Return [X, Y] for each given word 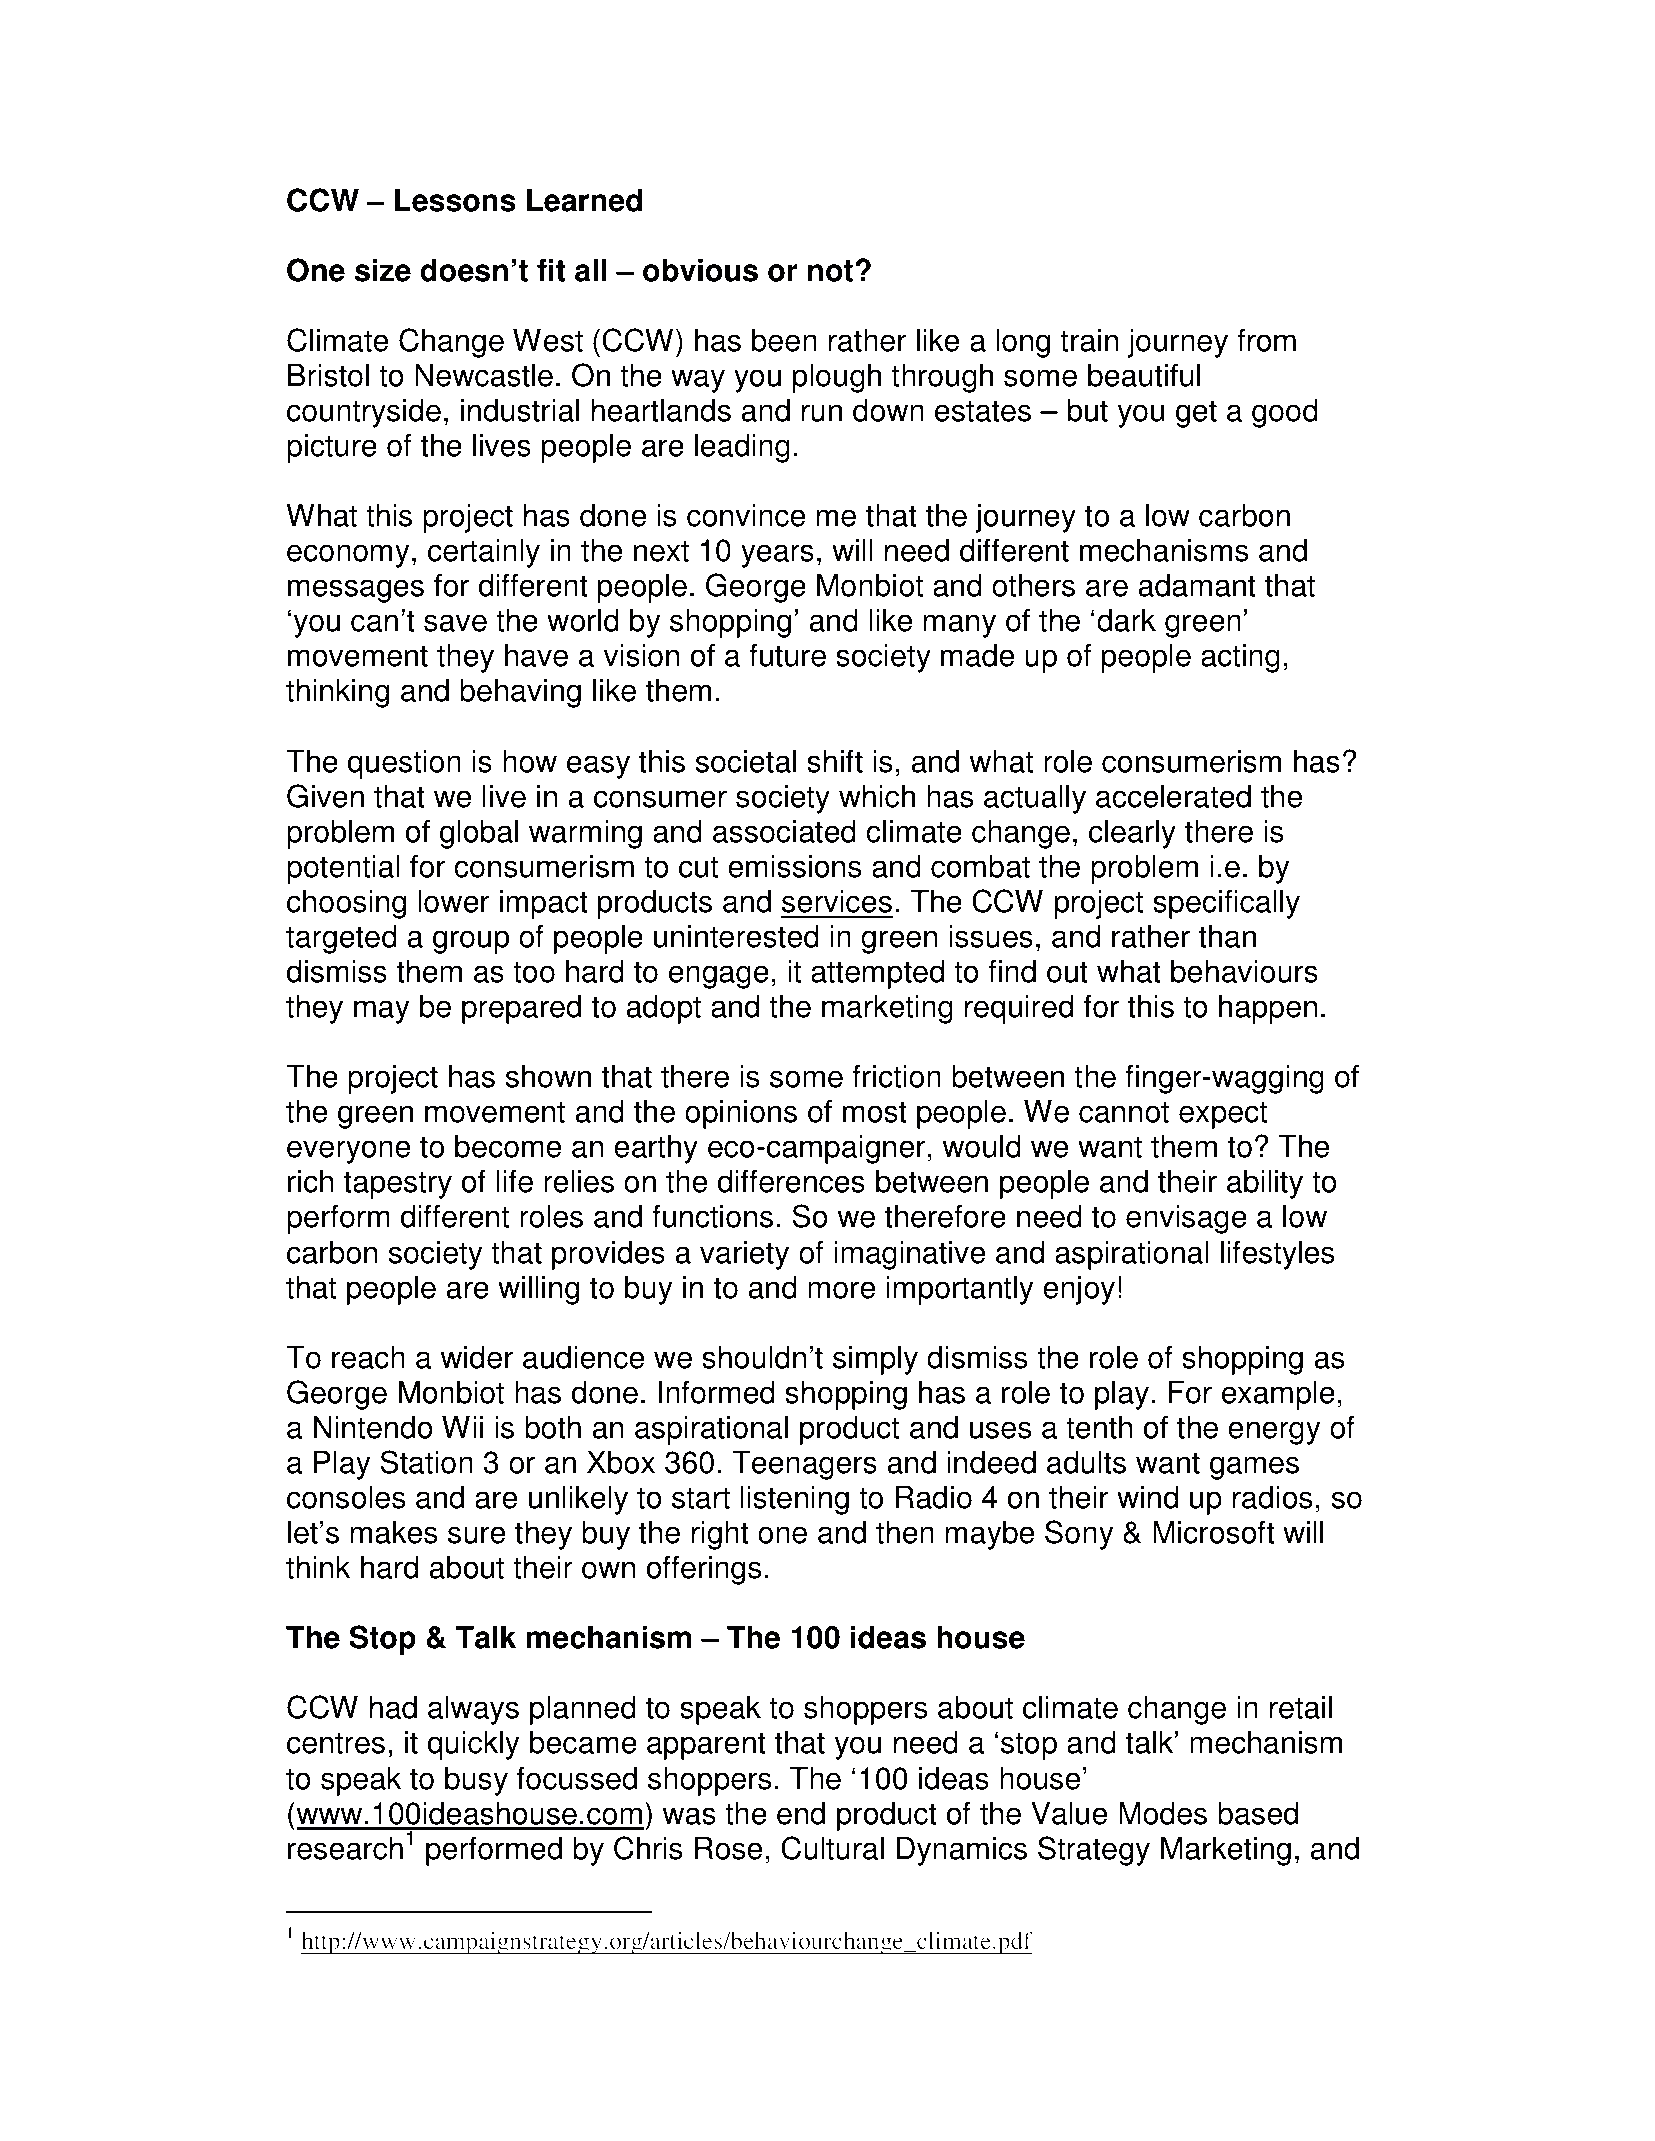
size [383, 270]
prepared [521, 1009]
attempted [877, 974]
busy [476, 1781]
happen [1268, 1009]
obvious [700, 270]
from [1266, 340]
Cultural [832, 1848]
